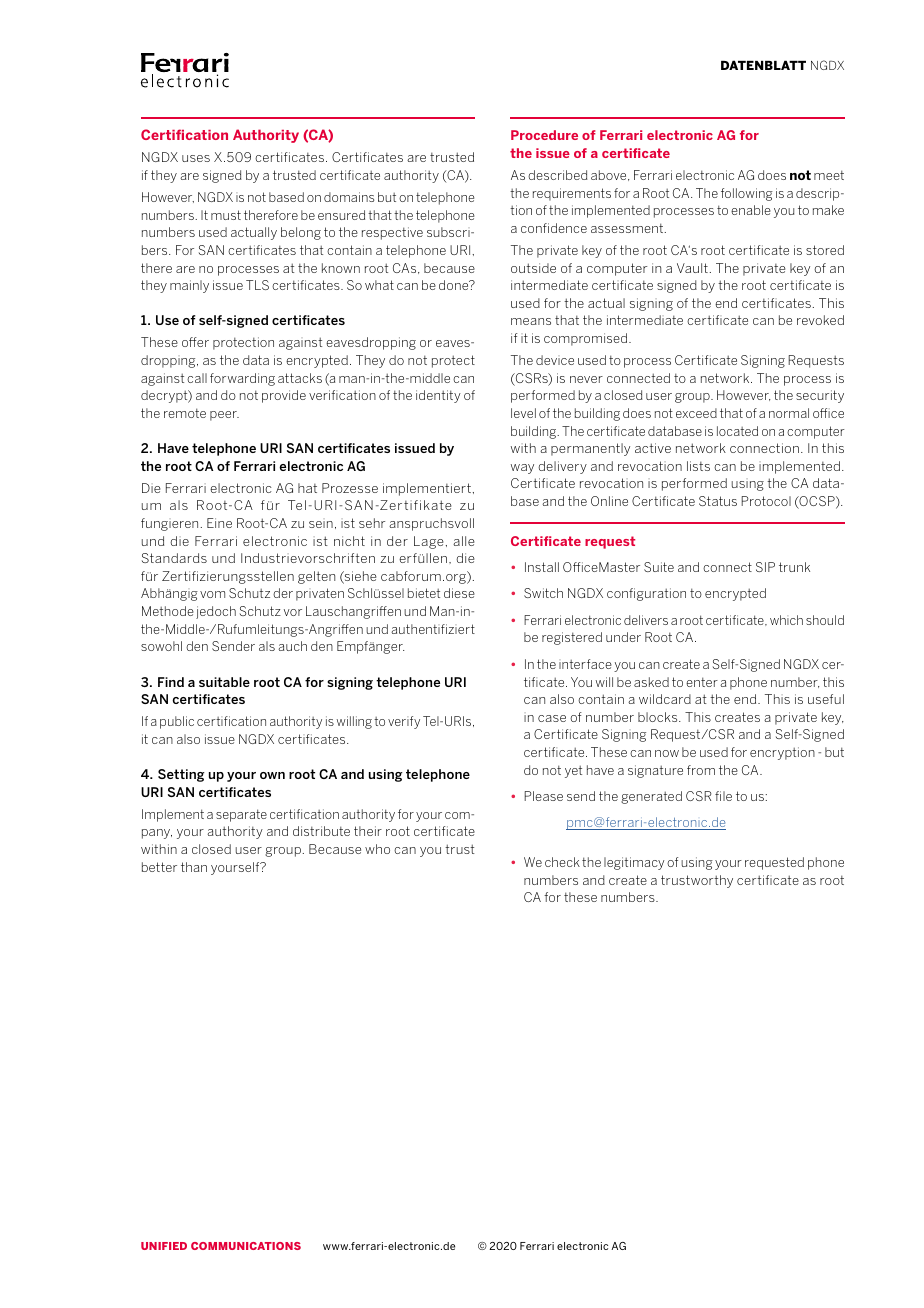 Image resolution: width=924 pixels, height=1308 pixels. Describe the element at coordinates (558, 175) in the screenshot. I see `described` at that location.
